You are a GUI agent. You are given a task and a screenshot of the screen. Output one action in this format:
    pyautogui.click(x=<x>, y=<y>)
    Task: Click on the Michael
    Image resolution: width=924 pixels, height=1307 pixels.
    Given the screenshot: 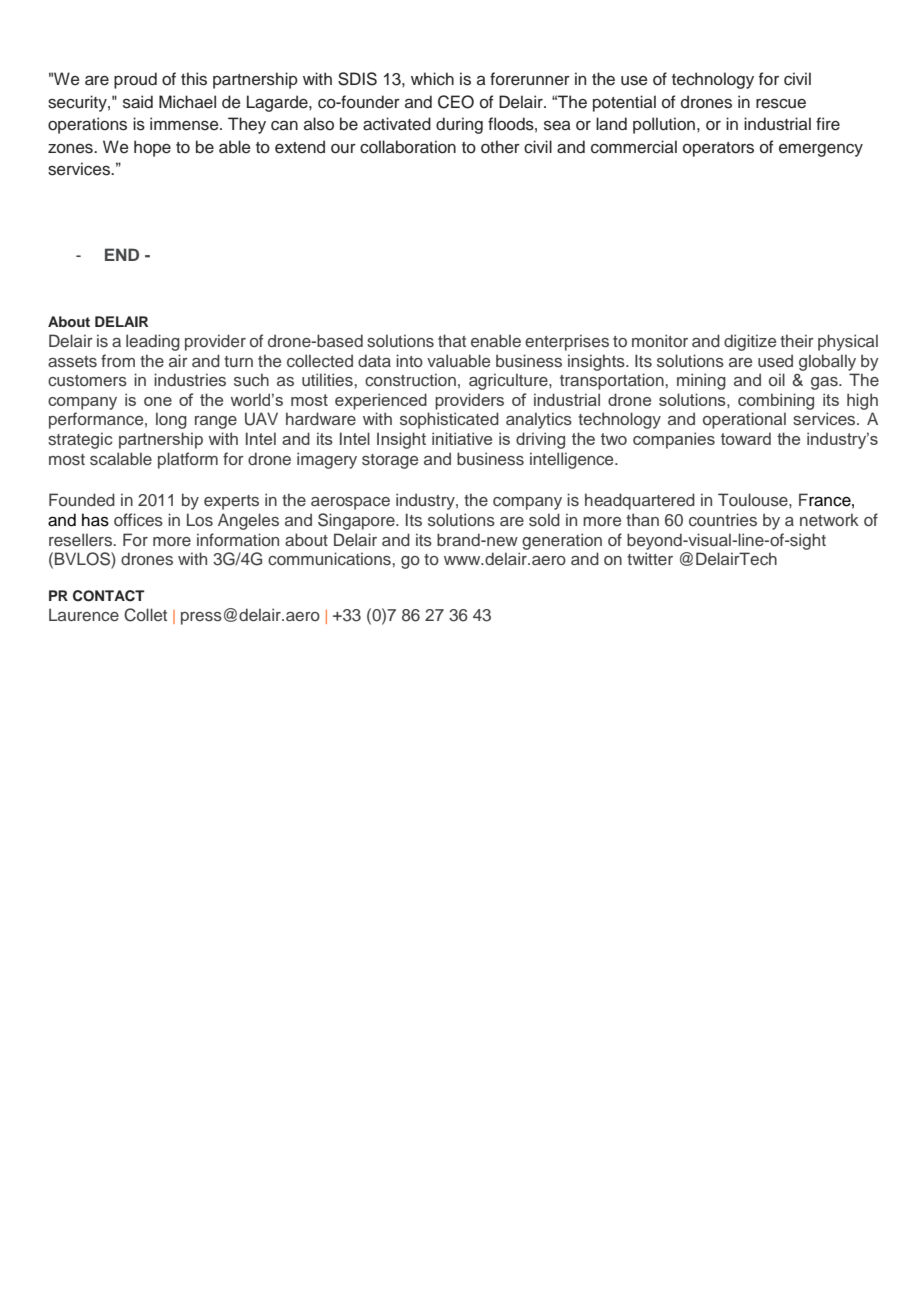 What is the action you would take?
    pyautogui.click(x=187, y=102)
